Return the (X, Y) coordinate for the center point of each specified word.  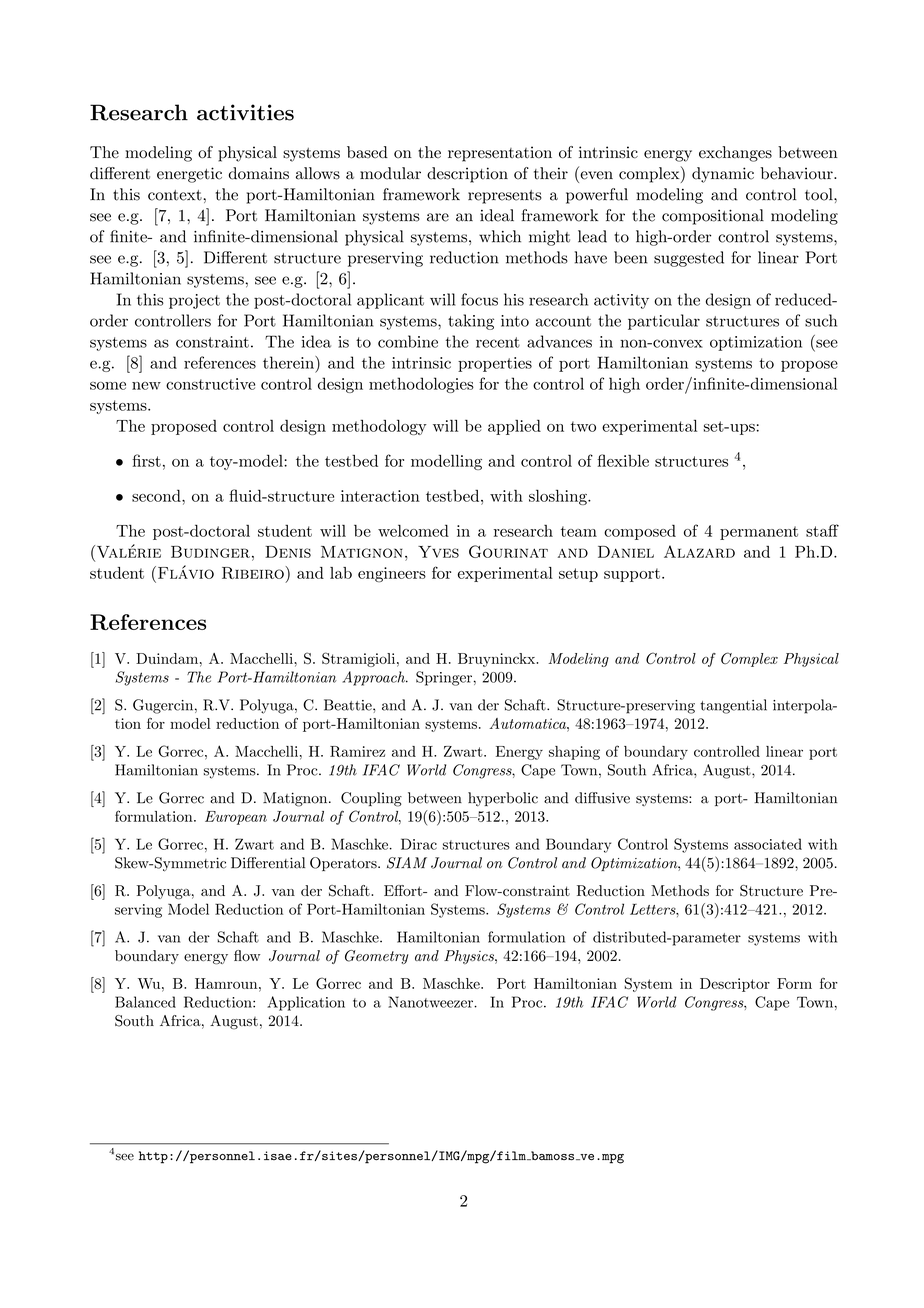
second (157, 496)
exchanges (735, 154)
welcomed (413, 531)
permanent (759, 533)
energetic (189, 175)
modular (390, 173)
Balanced (145, 1002)
